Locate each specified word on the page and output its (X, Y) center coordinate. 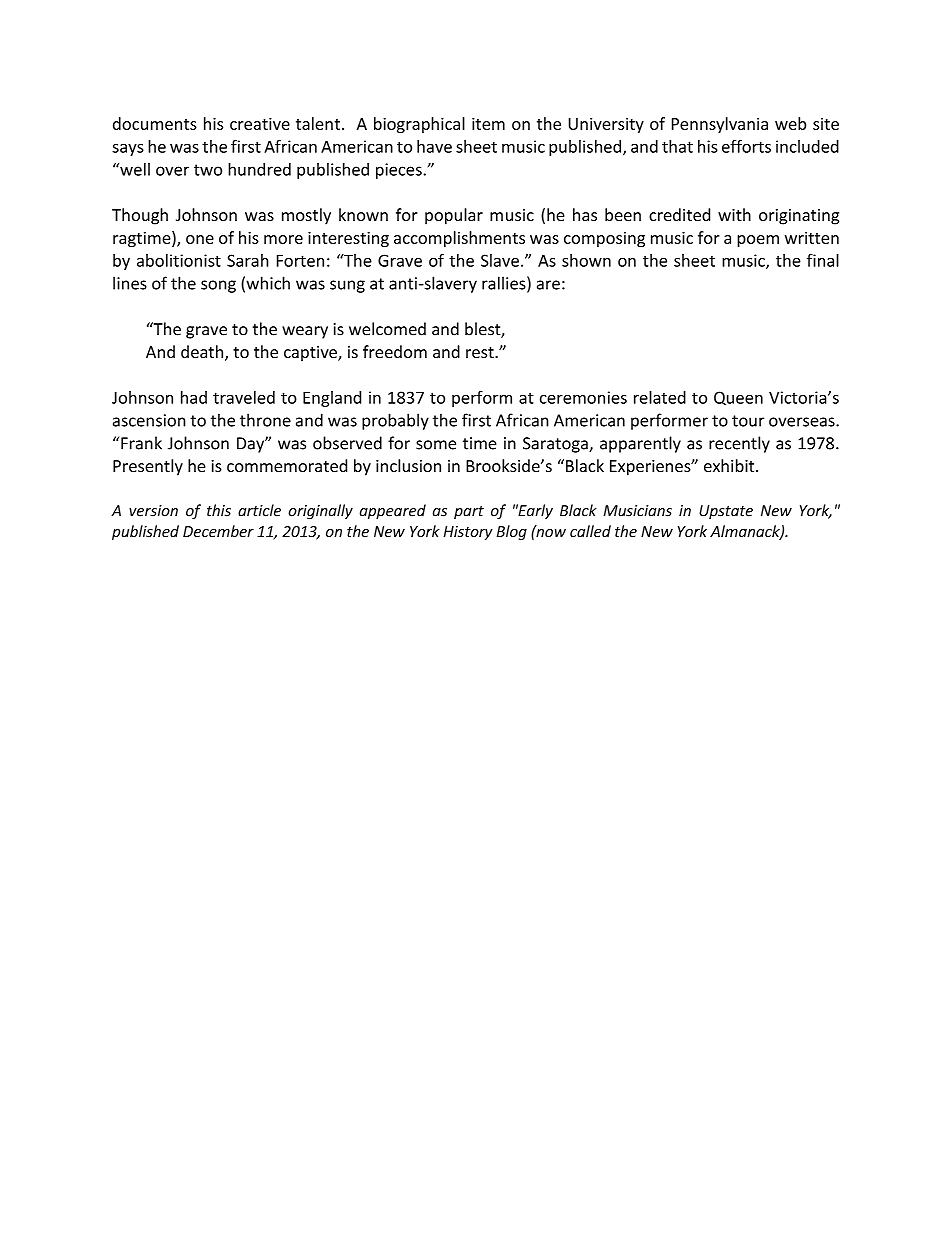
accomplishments (459, 239)
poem (758, 241)
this (219, 510)
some (436, 445)
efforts (746, 146)
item (488, 123)
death (203, 353)
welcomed (387, 329)
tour (748, 421)
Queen (738, 398)
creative (260, 123)
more (283, 239)
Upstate (726, 512)
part (469, 512)
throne (265, 420)
